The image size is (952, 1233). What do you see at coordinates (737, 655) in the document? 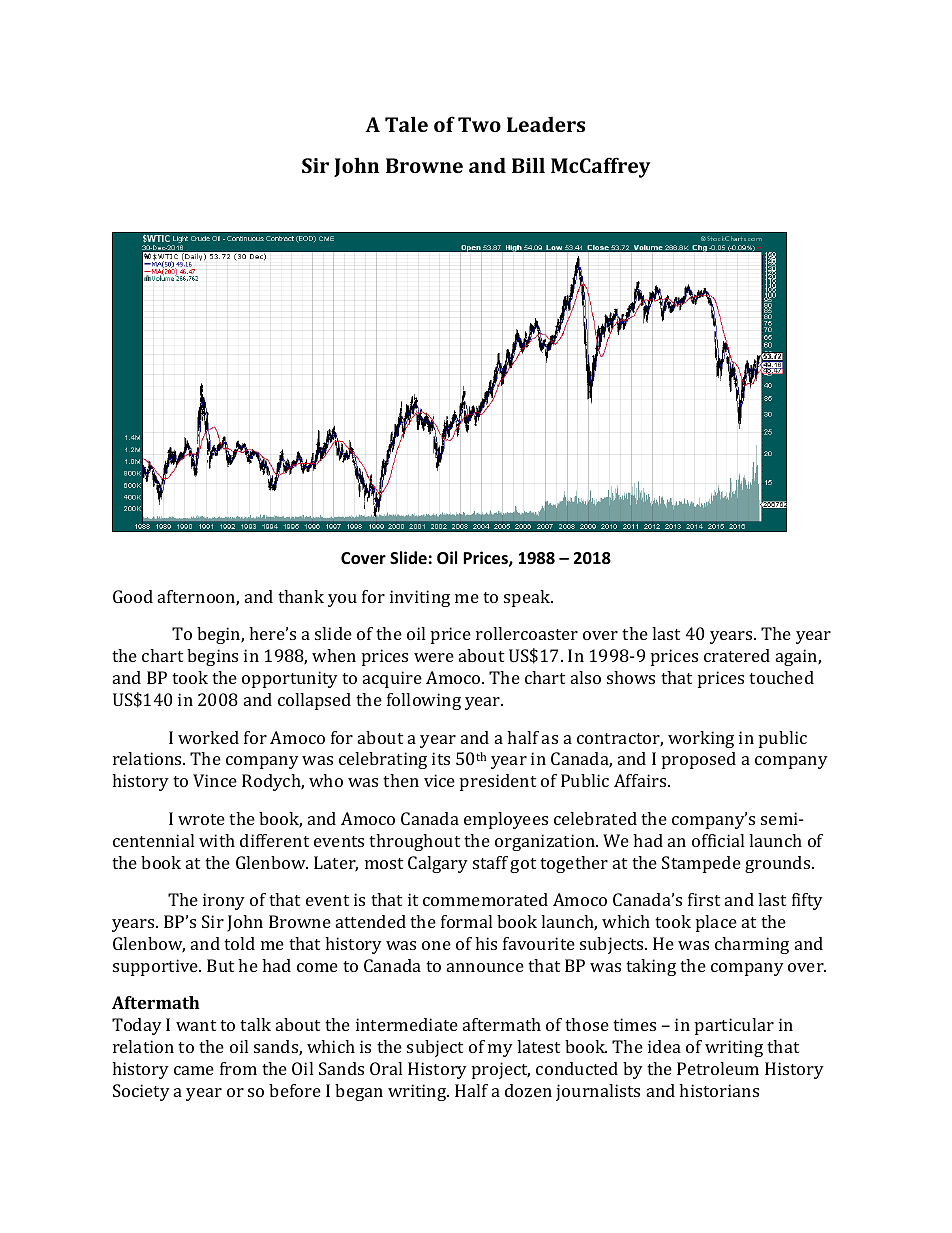
I see `cratered` at bounding box center [737, 655].
